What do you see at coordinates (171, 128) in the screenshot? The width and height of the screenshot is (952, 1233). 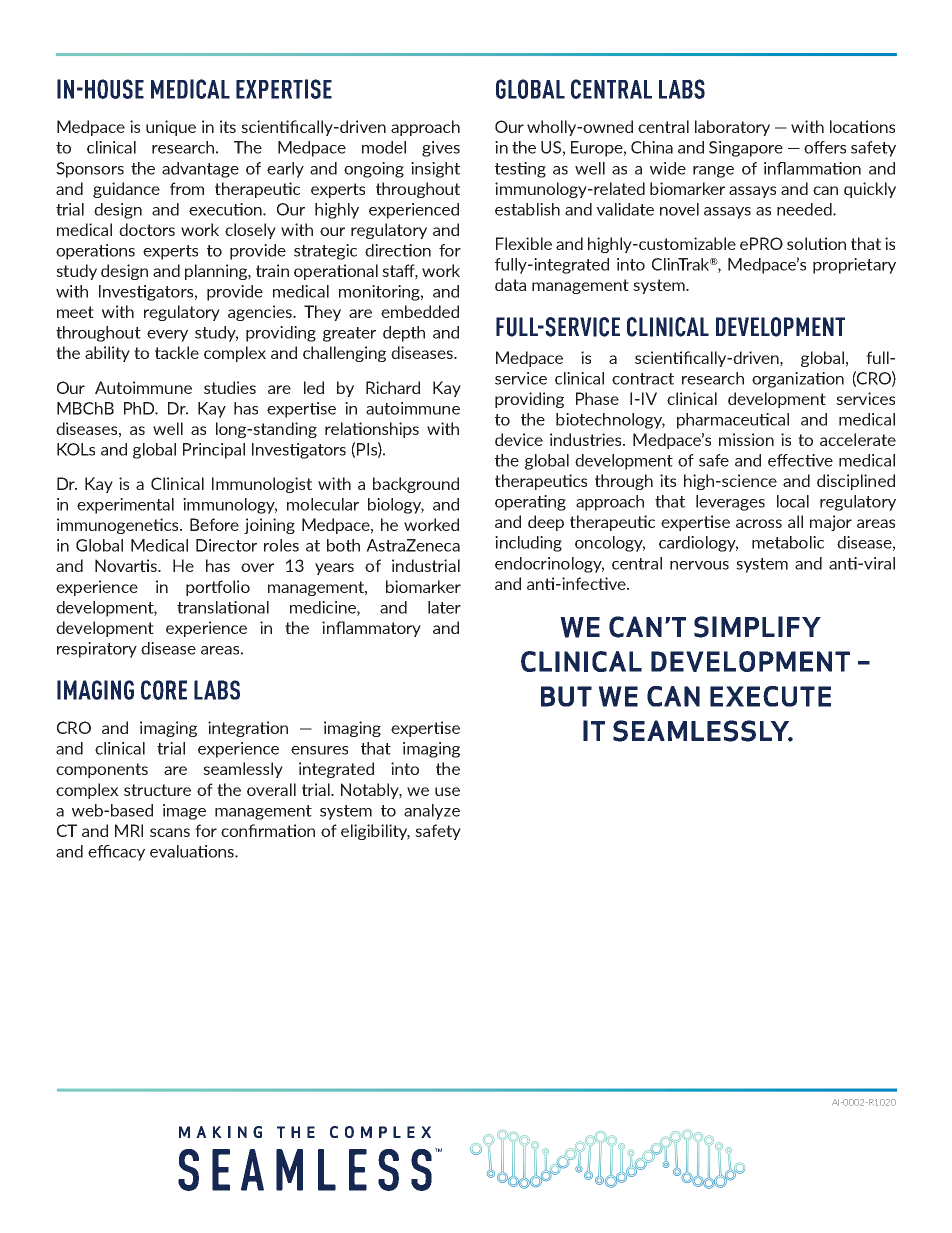 I see `unique` at bounding box center [171, 128].
